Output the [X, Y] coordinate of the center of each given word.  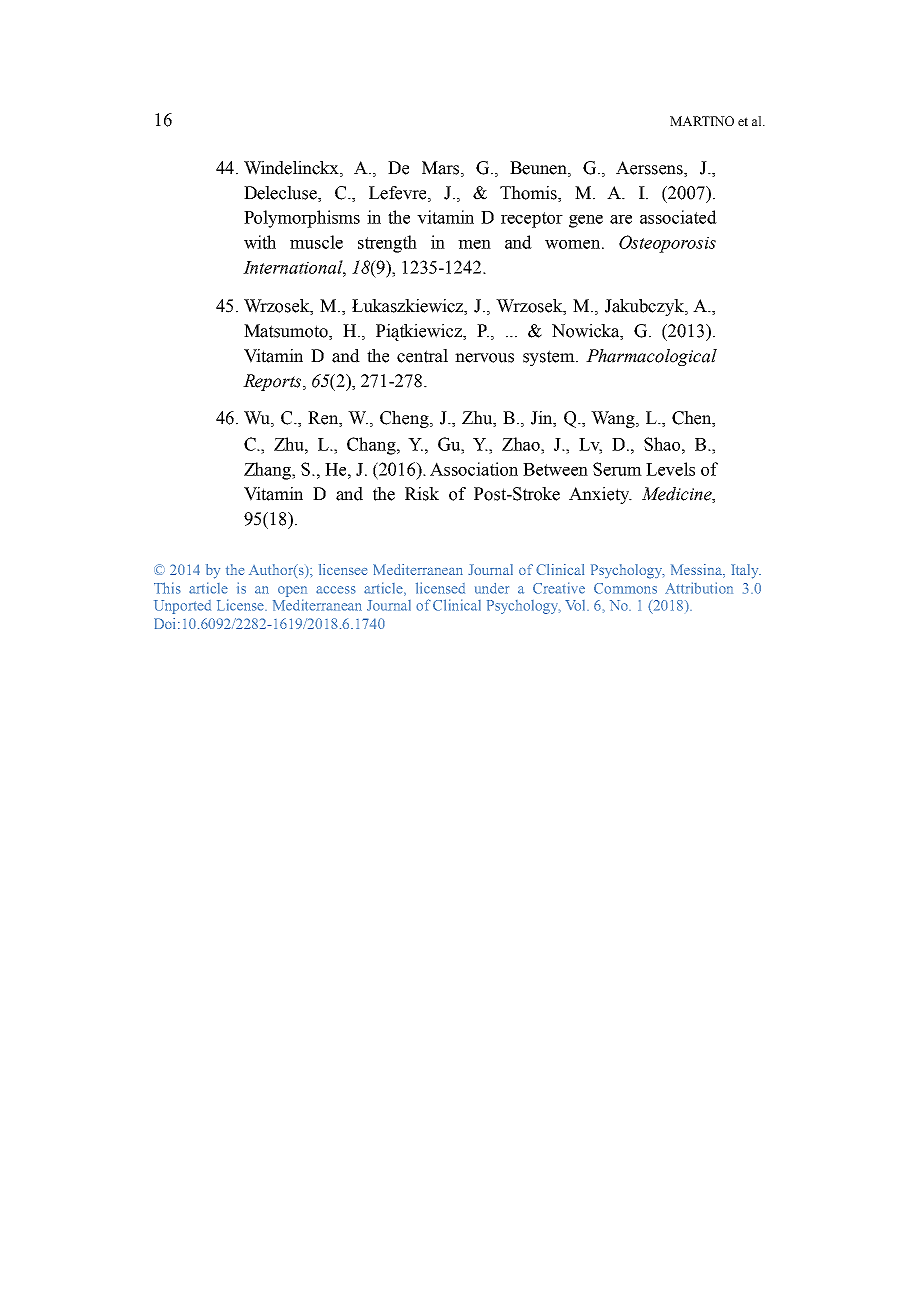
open [292, 591]
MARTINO [702, 121]
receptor [532, 220]
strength [387, 244]
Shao [663, 444]
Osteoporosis [667, 244]
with [260, 242]
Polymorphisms [302, 219]
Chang [372, 446]
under [492, 588]
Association [474, 469]
